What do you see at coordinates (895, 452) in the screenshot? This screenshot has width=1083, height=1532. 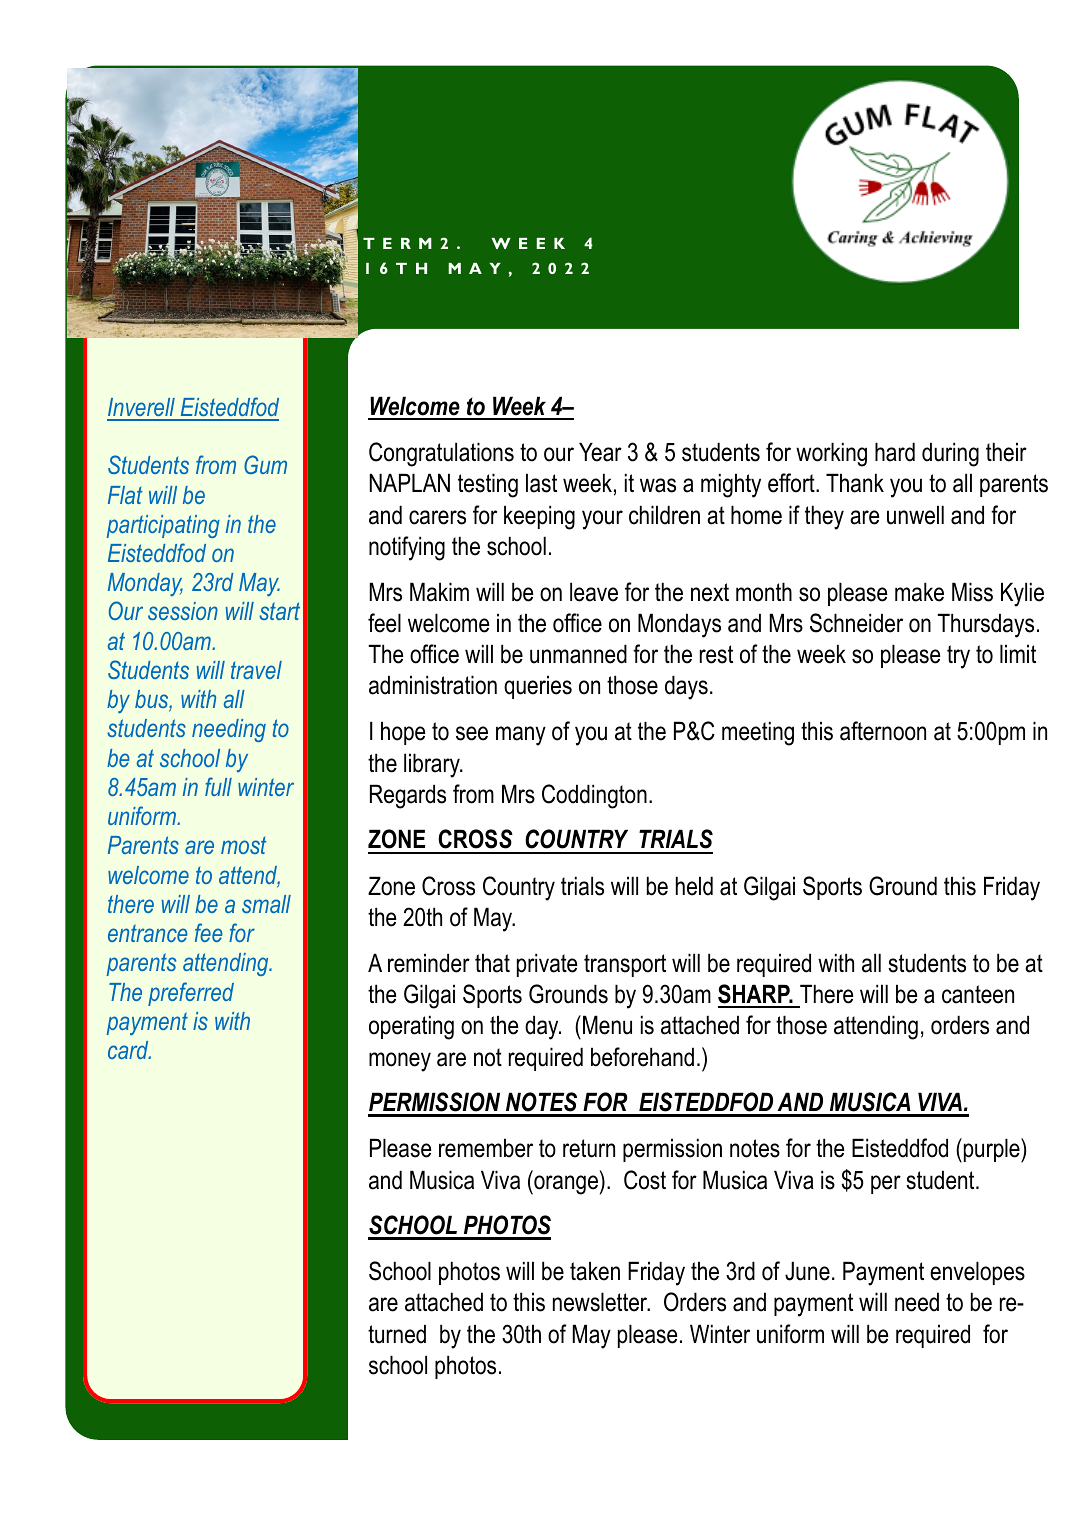 I see `hard` at bounding box center [895, 452].
